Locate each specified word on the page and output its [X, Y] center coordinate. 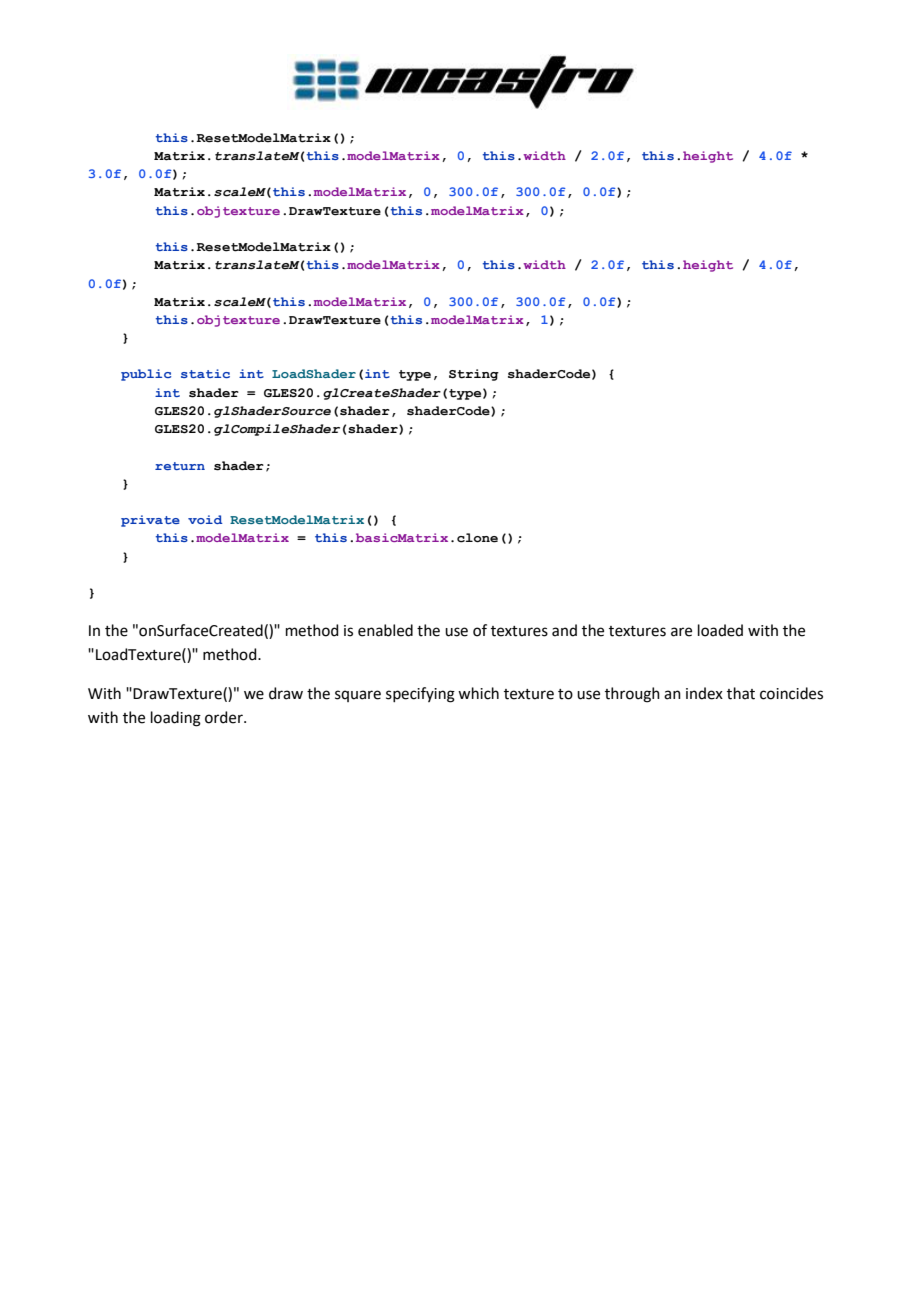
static [205, 373]
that [741, 693]
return [180, 466]
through [632, 695]
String [474, 375]
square [358, 696]
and [564, 630]
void [205, 519]
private [150, 521]
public [146, 375]
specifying [420, 695]
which [478, 693]
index [704, 693]
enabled [385, 630]
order [225, 717]
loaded [720, 630]
